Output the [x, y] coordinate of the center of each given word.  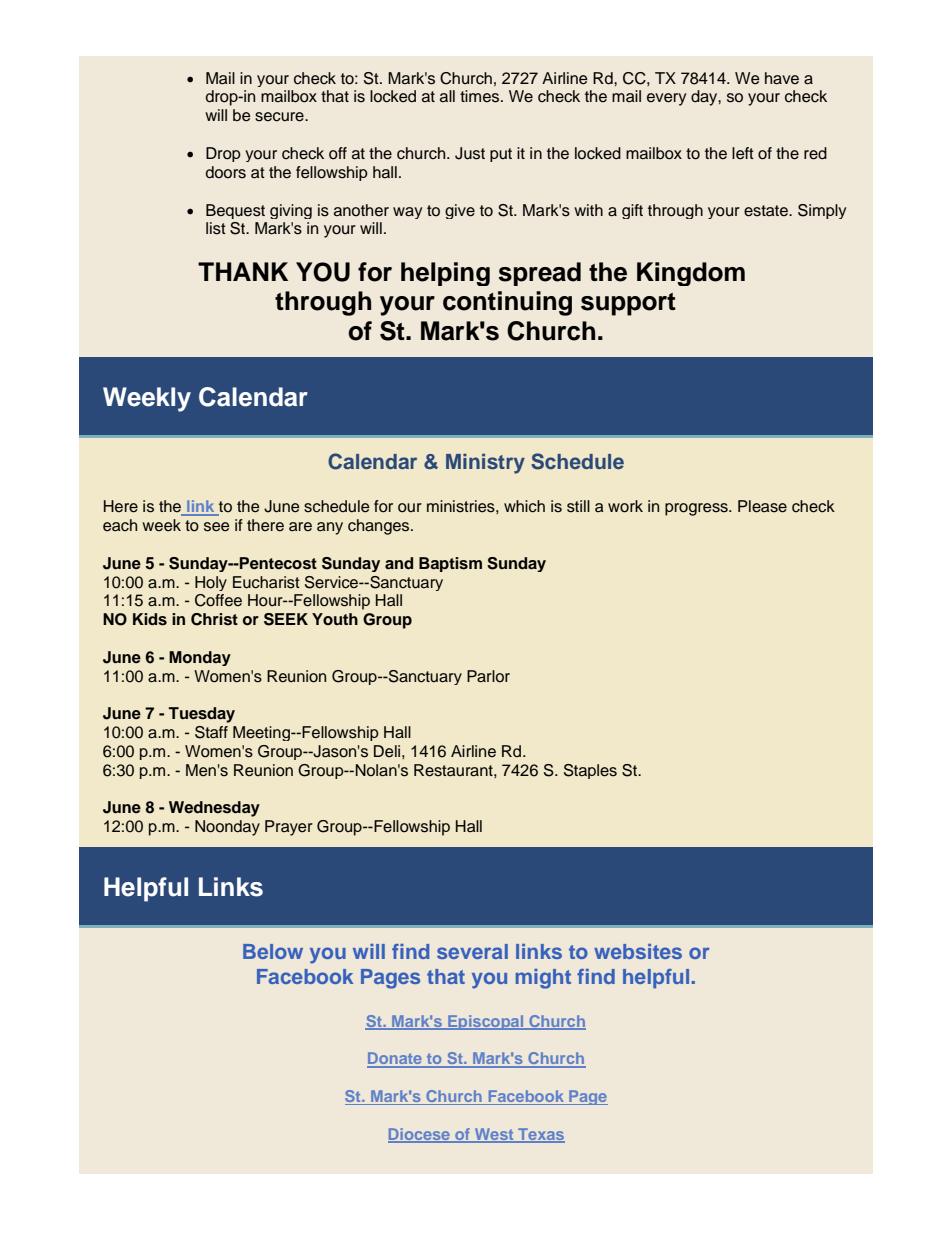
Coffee [218, 600]
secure [280, 117]
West [494, 1135]
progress [697, 509]
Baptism [450, 564]
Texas [540, 1135]
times [481, 96]
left [743, 153]
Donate [395, 1059]
